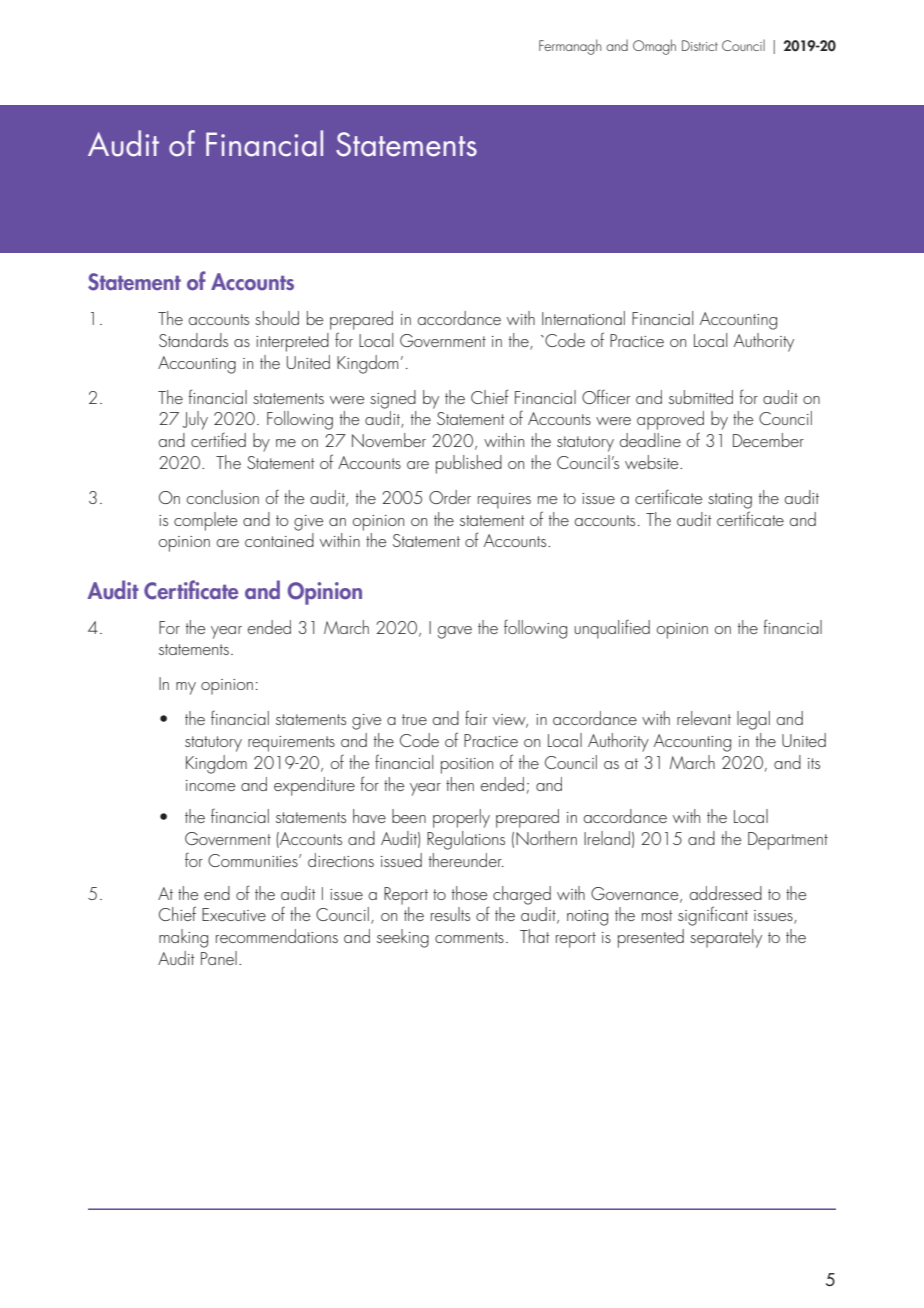  What do you see at coordinates (583, 318) in the screenshot?
I see `International` at bounding box center [583, 318].
